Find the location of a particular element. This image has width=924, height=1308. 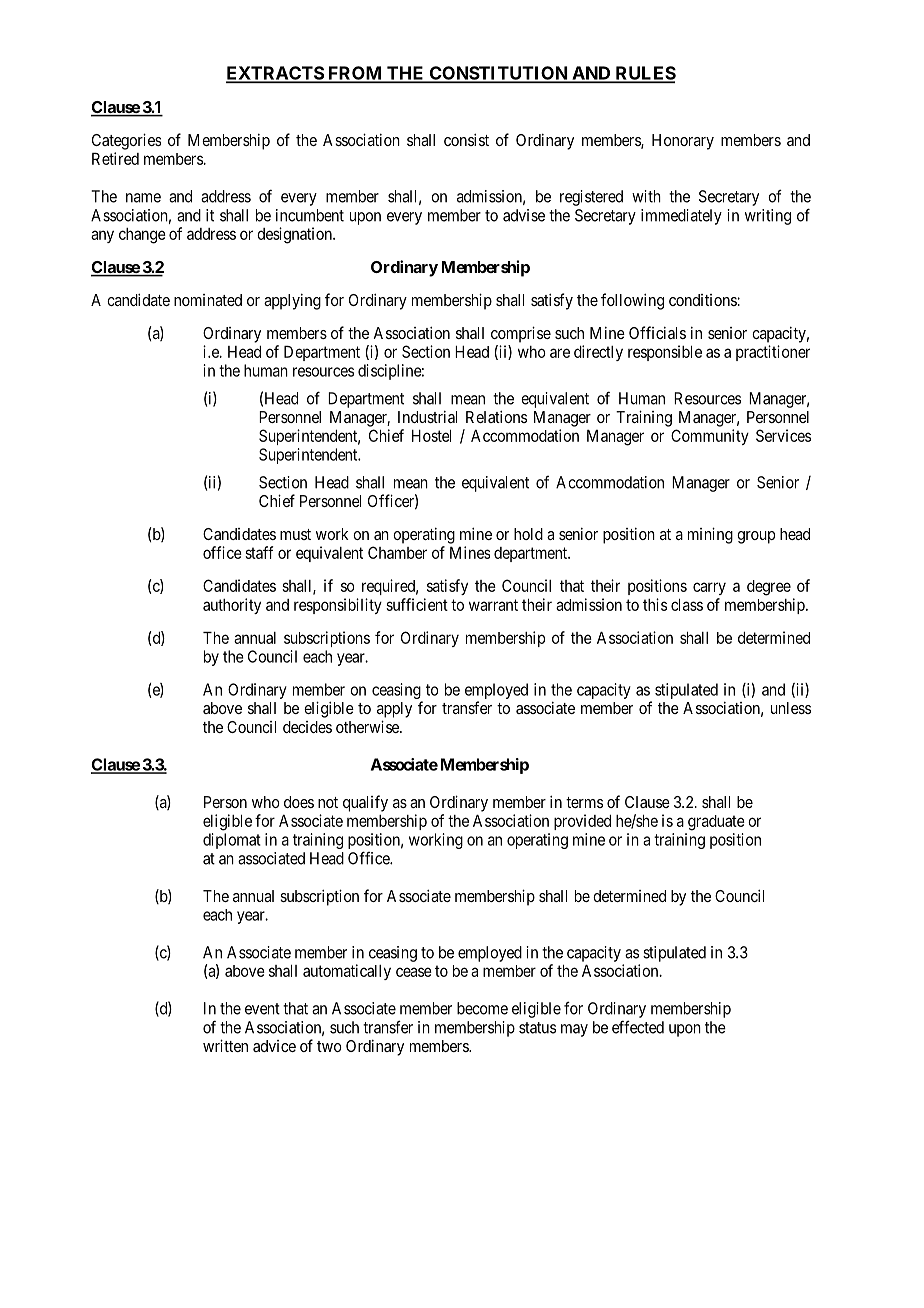

Industrial is located at coordinates (427, 417).
